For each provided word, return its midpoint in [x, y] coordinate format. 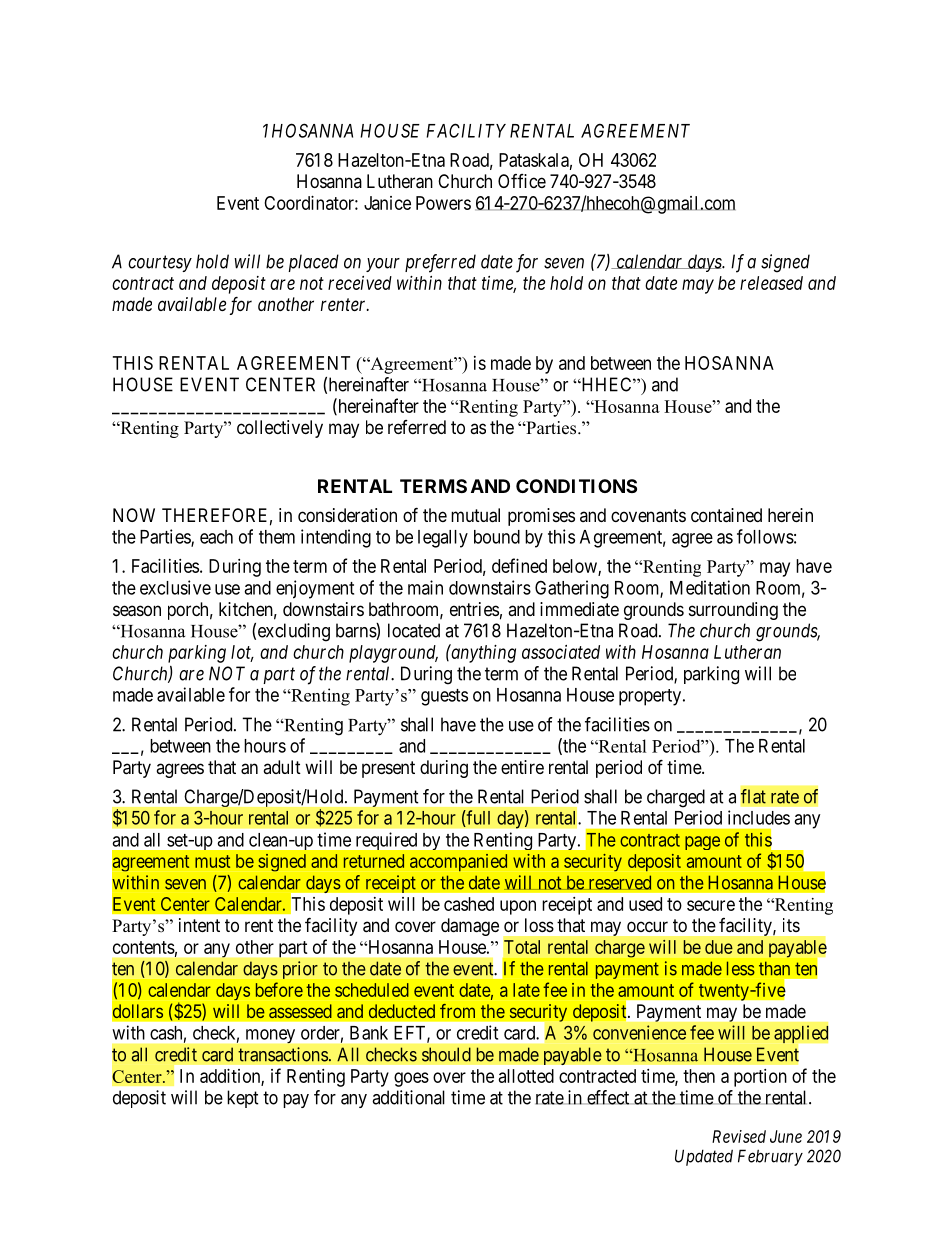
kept [243, 1099]
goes [411, 1079]
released [771, 283]
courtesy [160, 264]
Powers [443, 203]
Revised [739, 1136]
